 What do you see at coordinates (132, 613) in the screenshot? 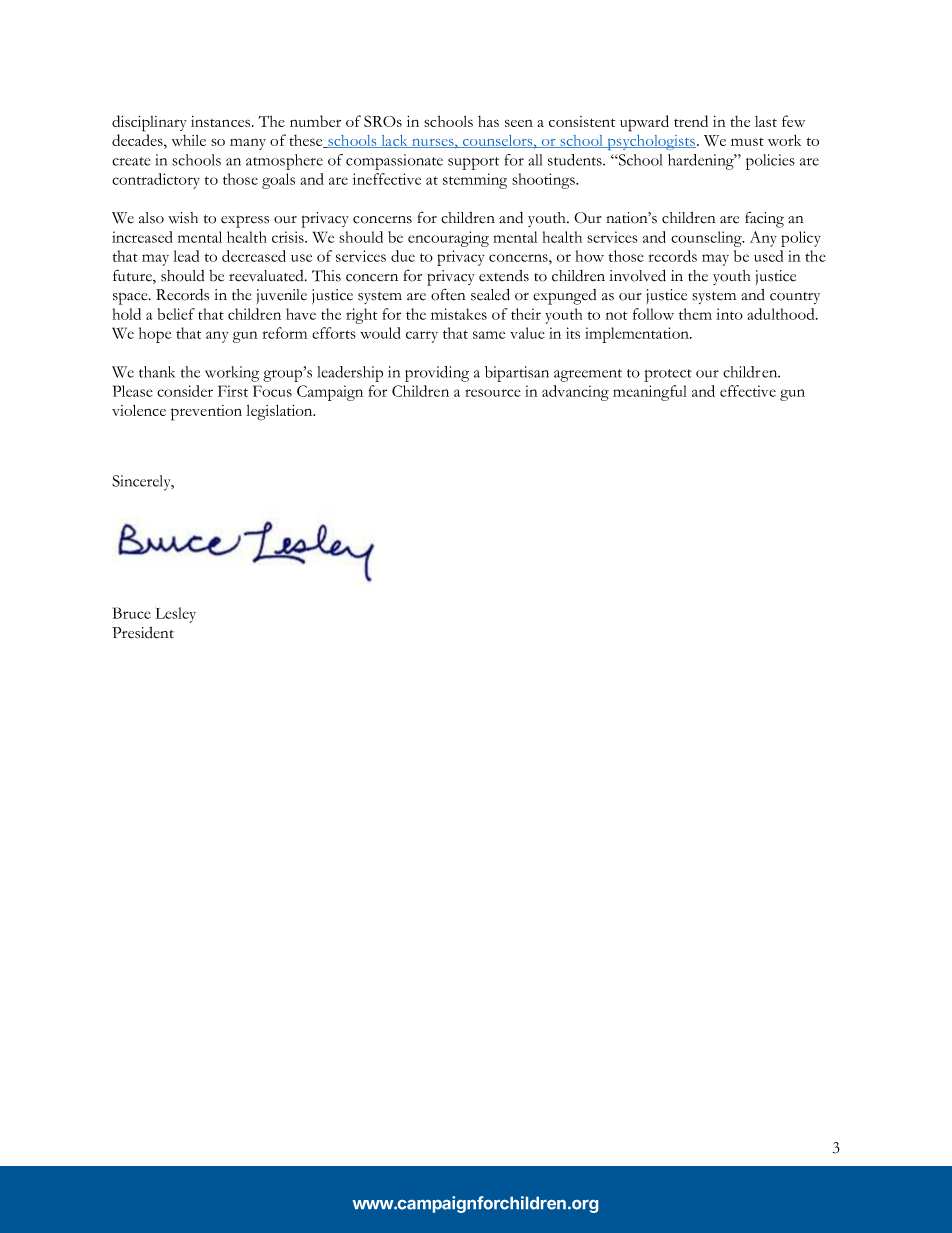
I see `Bruce` at bounding box center [132, 613].
